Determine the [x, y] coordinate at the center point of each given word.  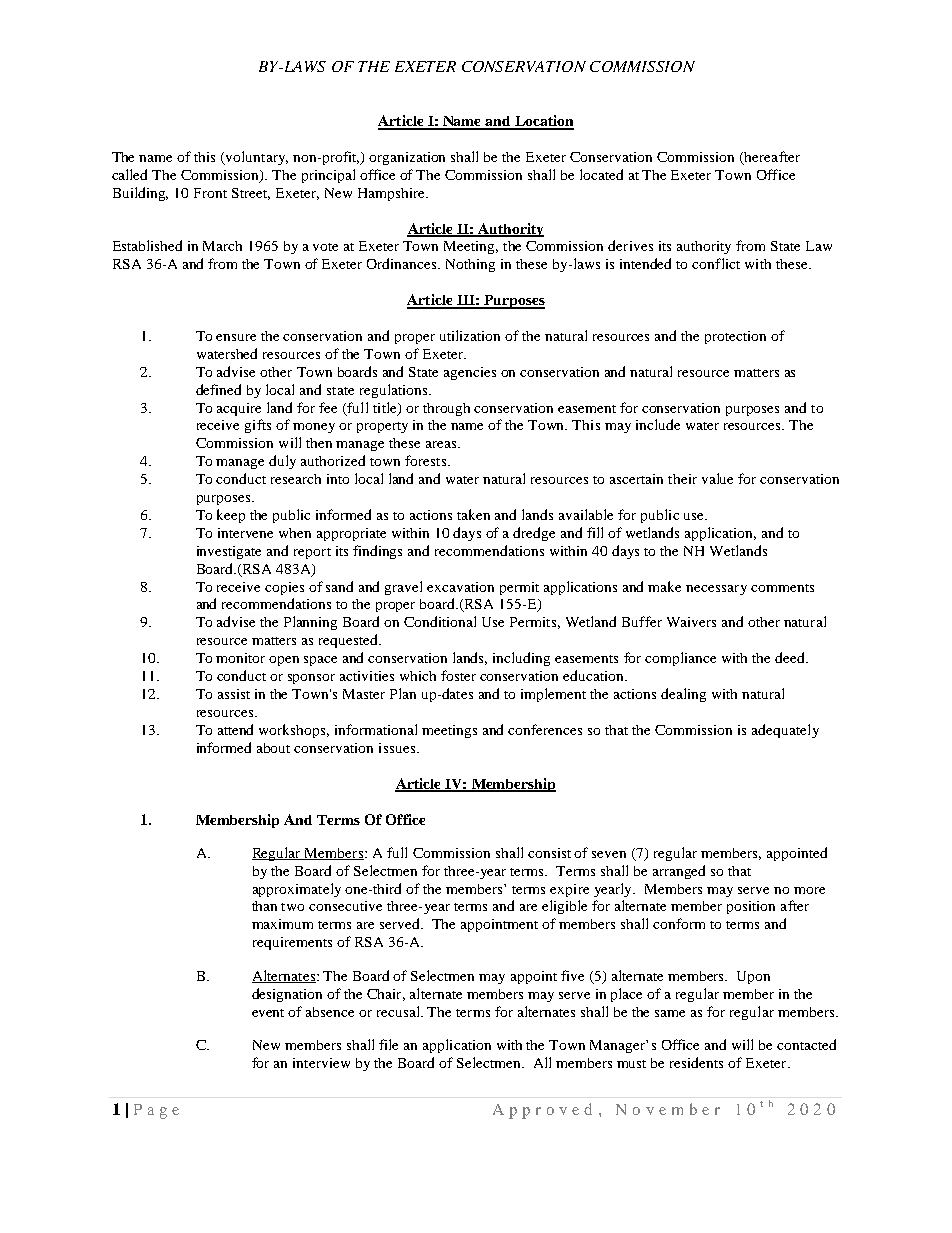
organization [407, 158]
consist [549, 853]
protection [735, 337]
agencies [470, 373]
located [601, 174]
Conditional [440, 621]
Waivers [691, 622]
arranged [679, 872]
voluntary [256, 158]
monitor [240, 658]
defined [218, 389]
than [264, 906]
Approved [542, 1111]
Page [156, 1111]
